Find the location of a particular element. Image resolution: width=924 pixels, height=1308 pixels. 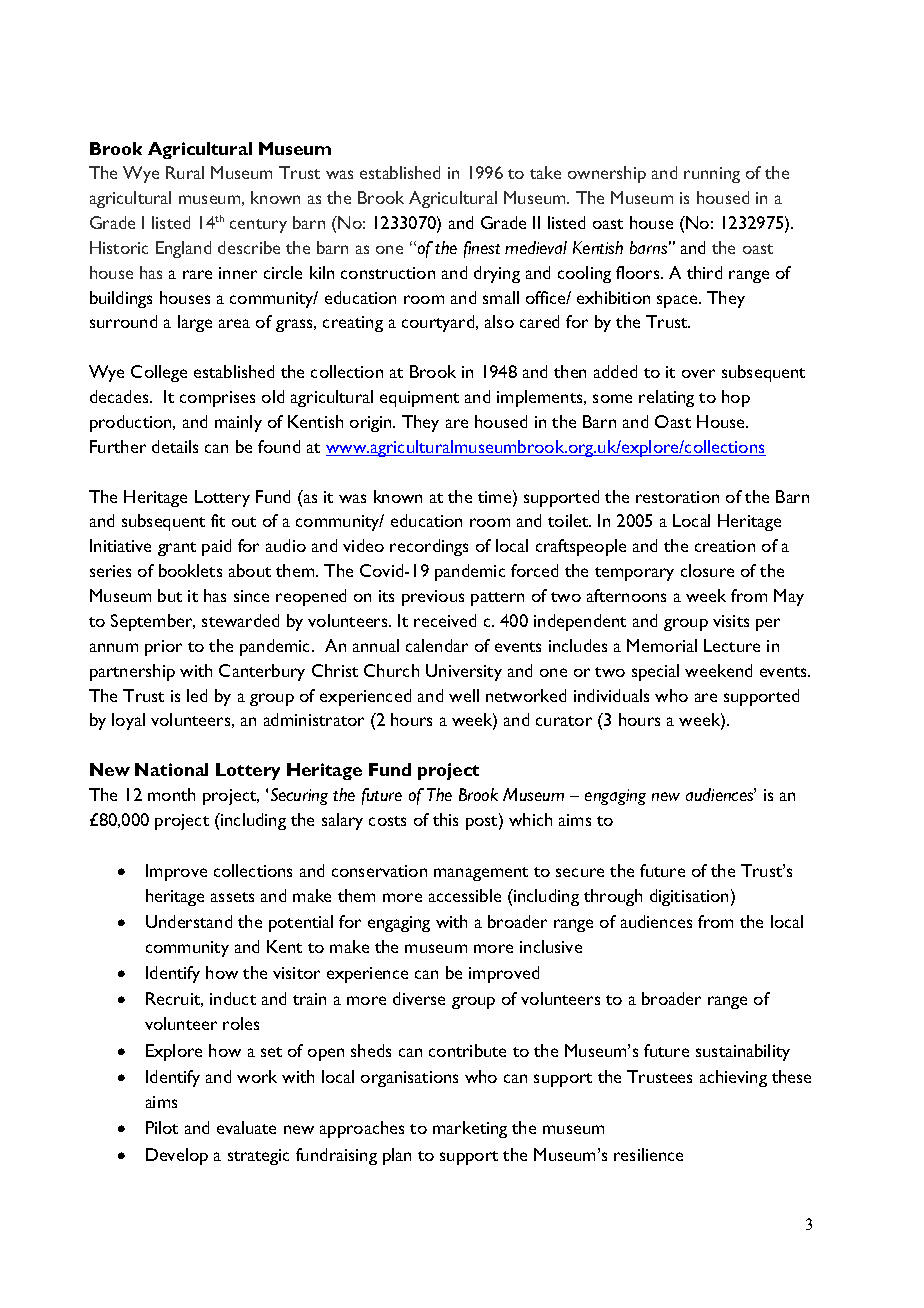

restoration is located at coordinates (677, 497).
